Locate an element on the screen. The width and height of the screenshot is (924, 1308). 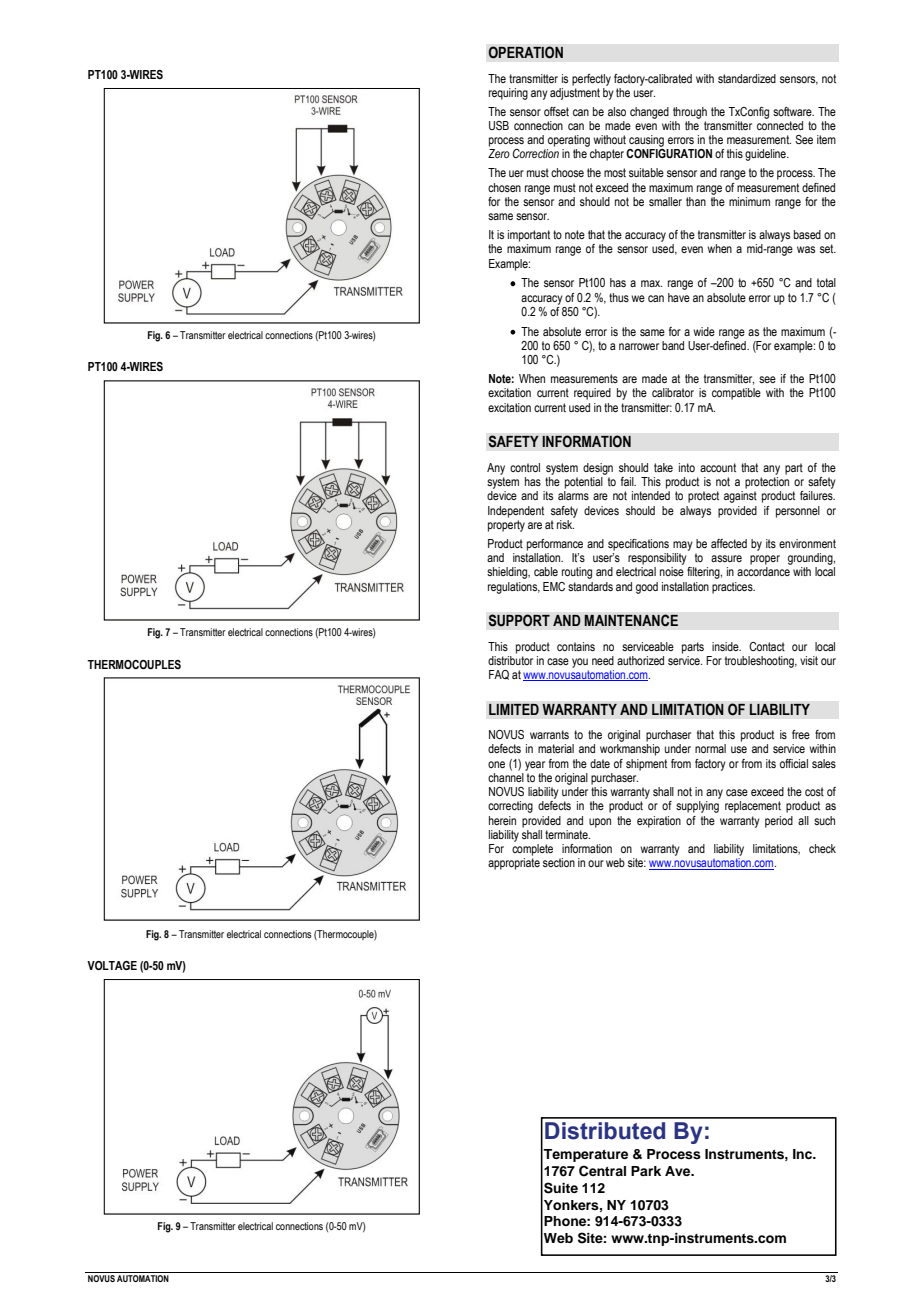
VOLTAGE is located at coordinates (112, 965).
